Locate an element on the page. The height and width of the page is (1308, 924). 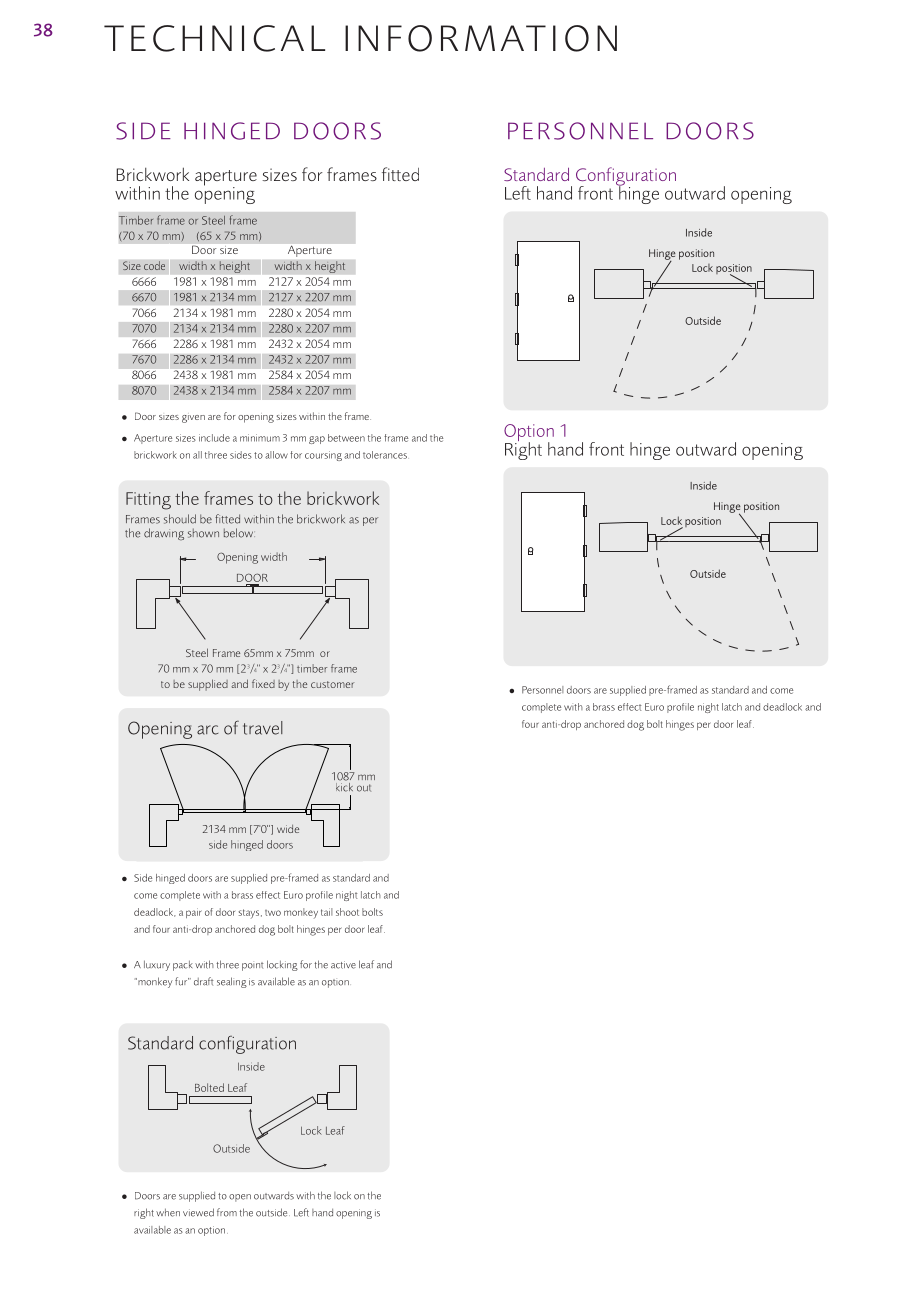
two is located at coordinates (273, 913).
